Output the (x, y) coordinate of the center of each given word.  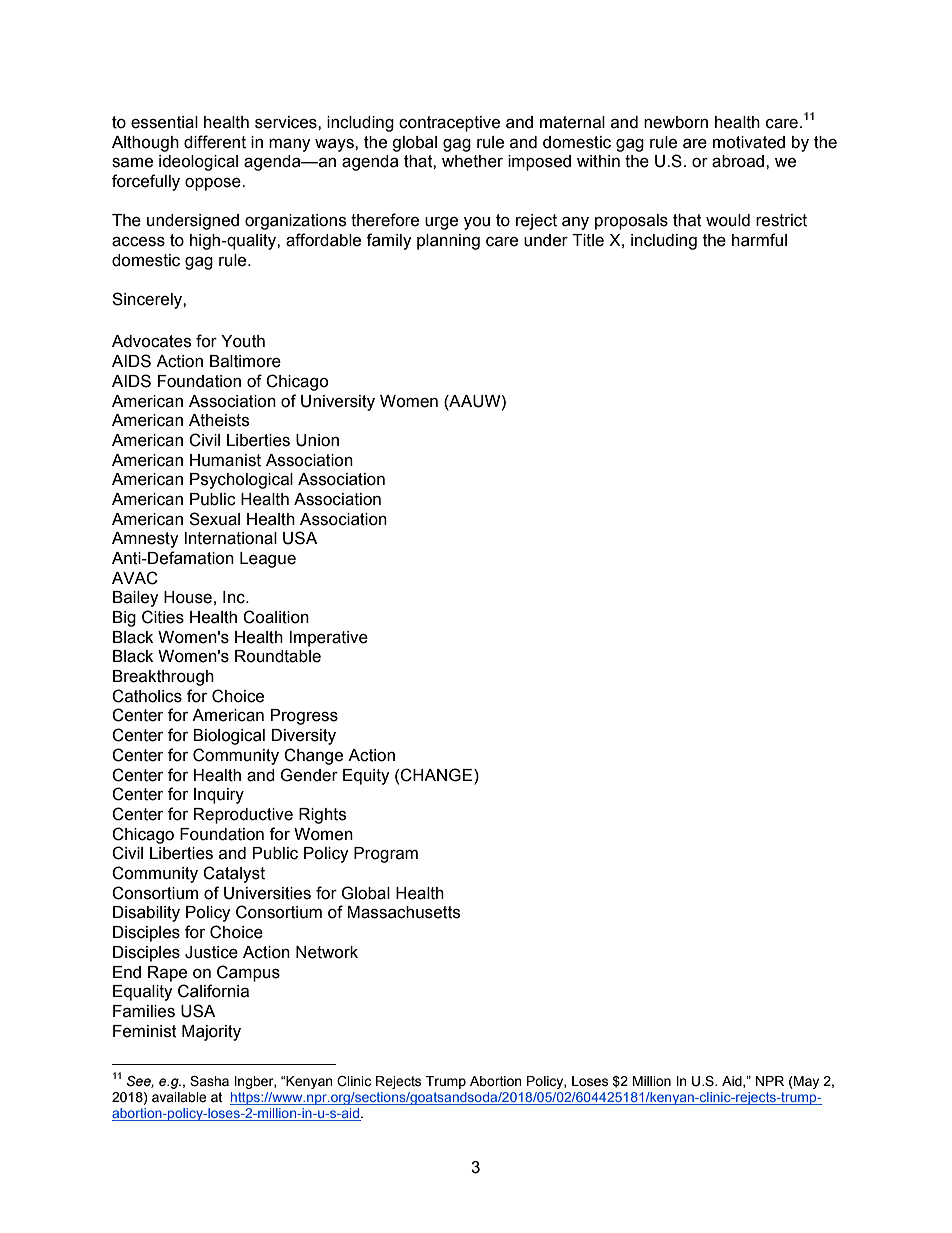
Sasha (209, 1081)
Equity (366, 777)
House (188, 597)
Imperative (328, 639)
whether (472, 161)
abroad (739, 161)
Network (327, 952)
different (215, 142)
